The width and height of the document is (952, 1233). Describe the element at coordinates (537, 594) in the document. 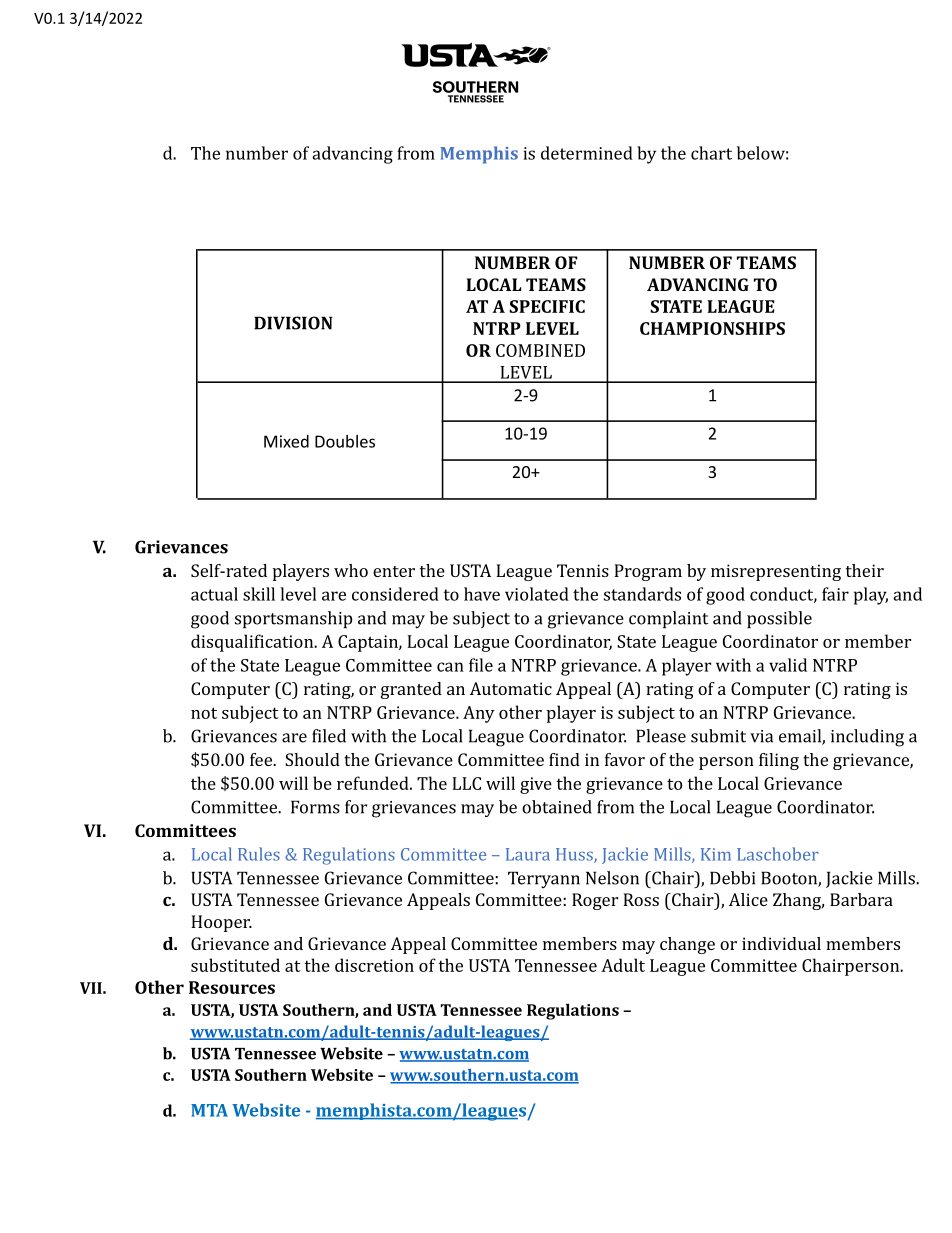

I see `violated` at that location.
